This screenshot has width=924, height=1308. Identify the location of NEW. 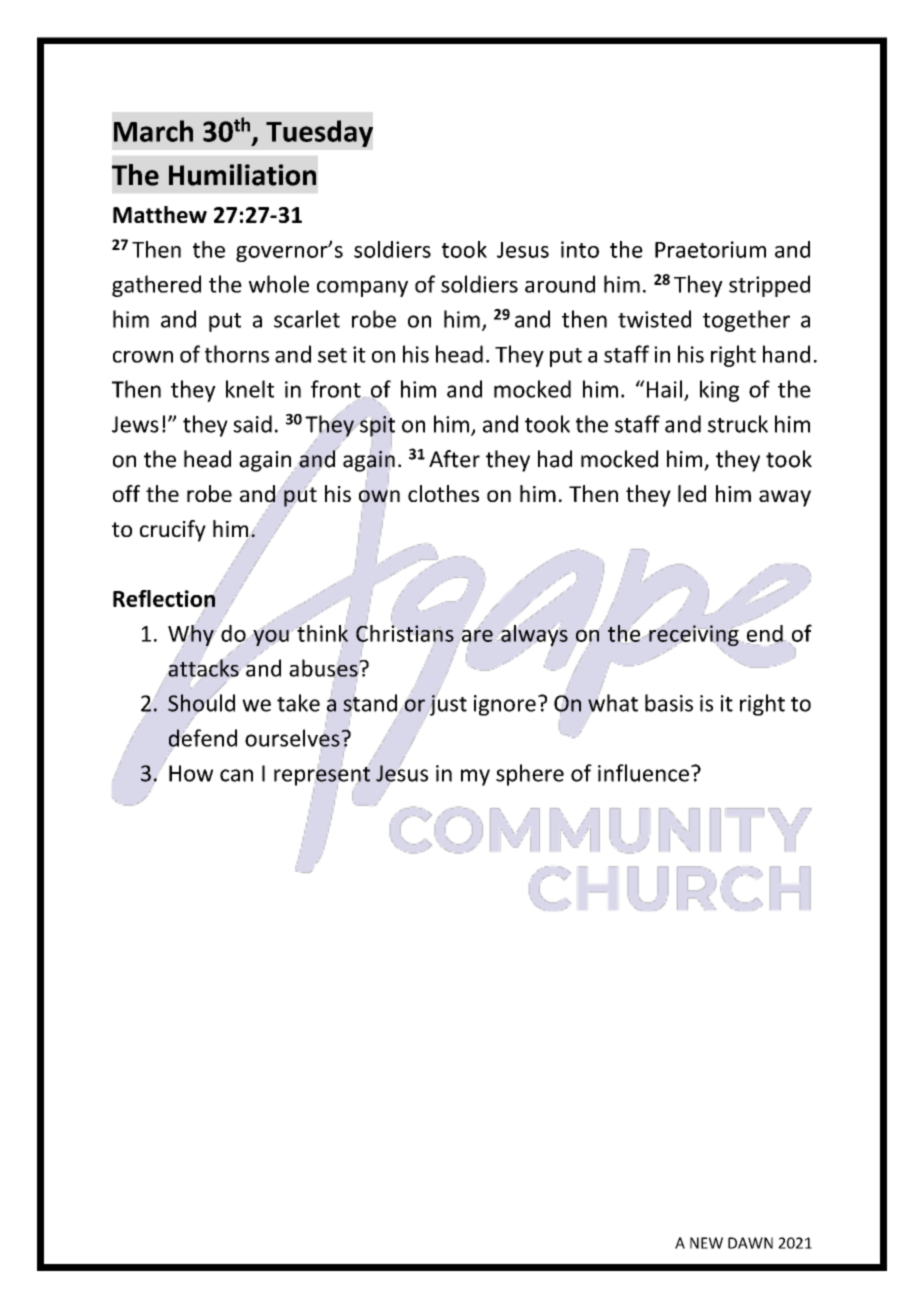
(706, 1243).
